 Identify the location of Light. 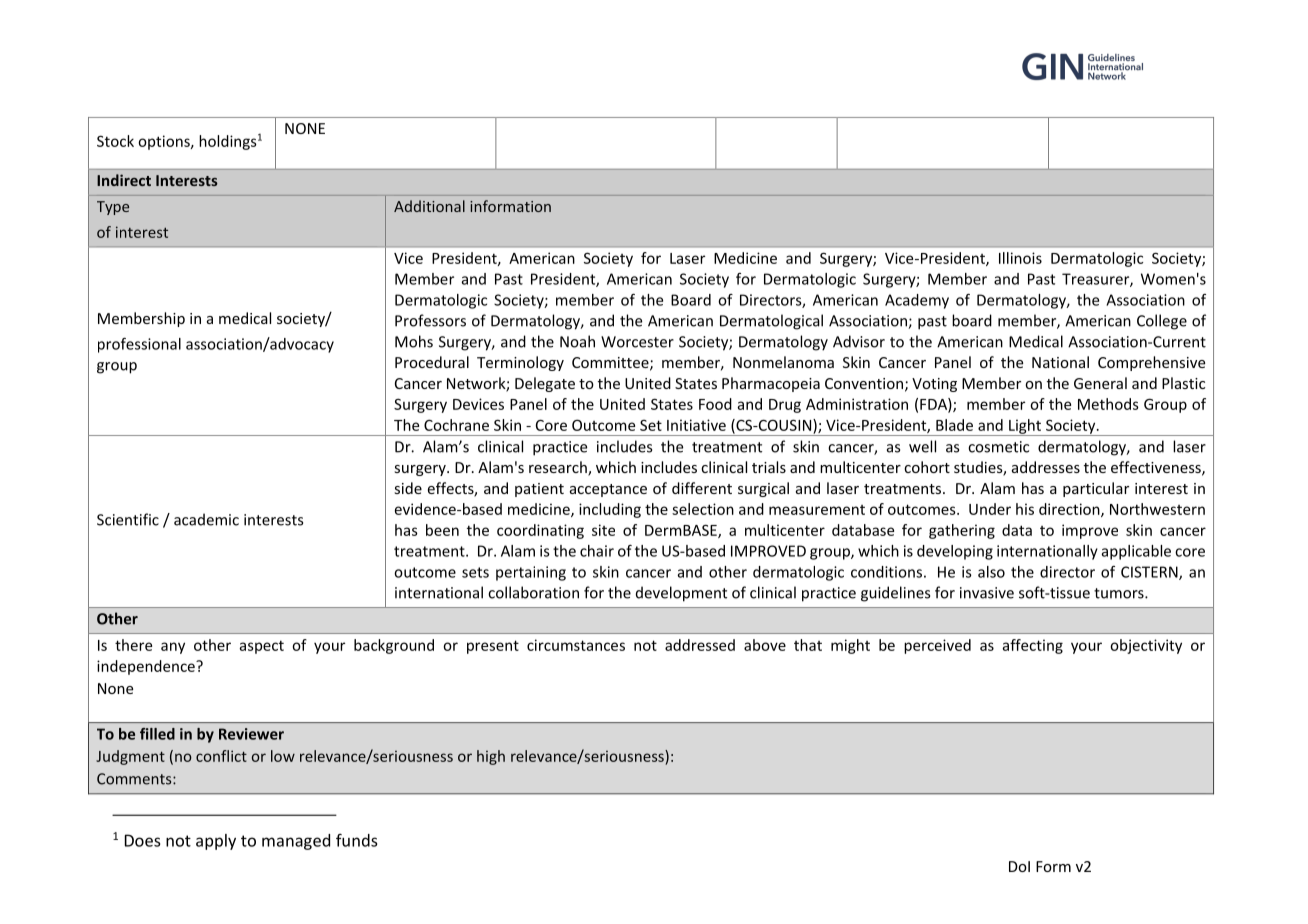
(1025, 427).
